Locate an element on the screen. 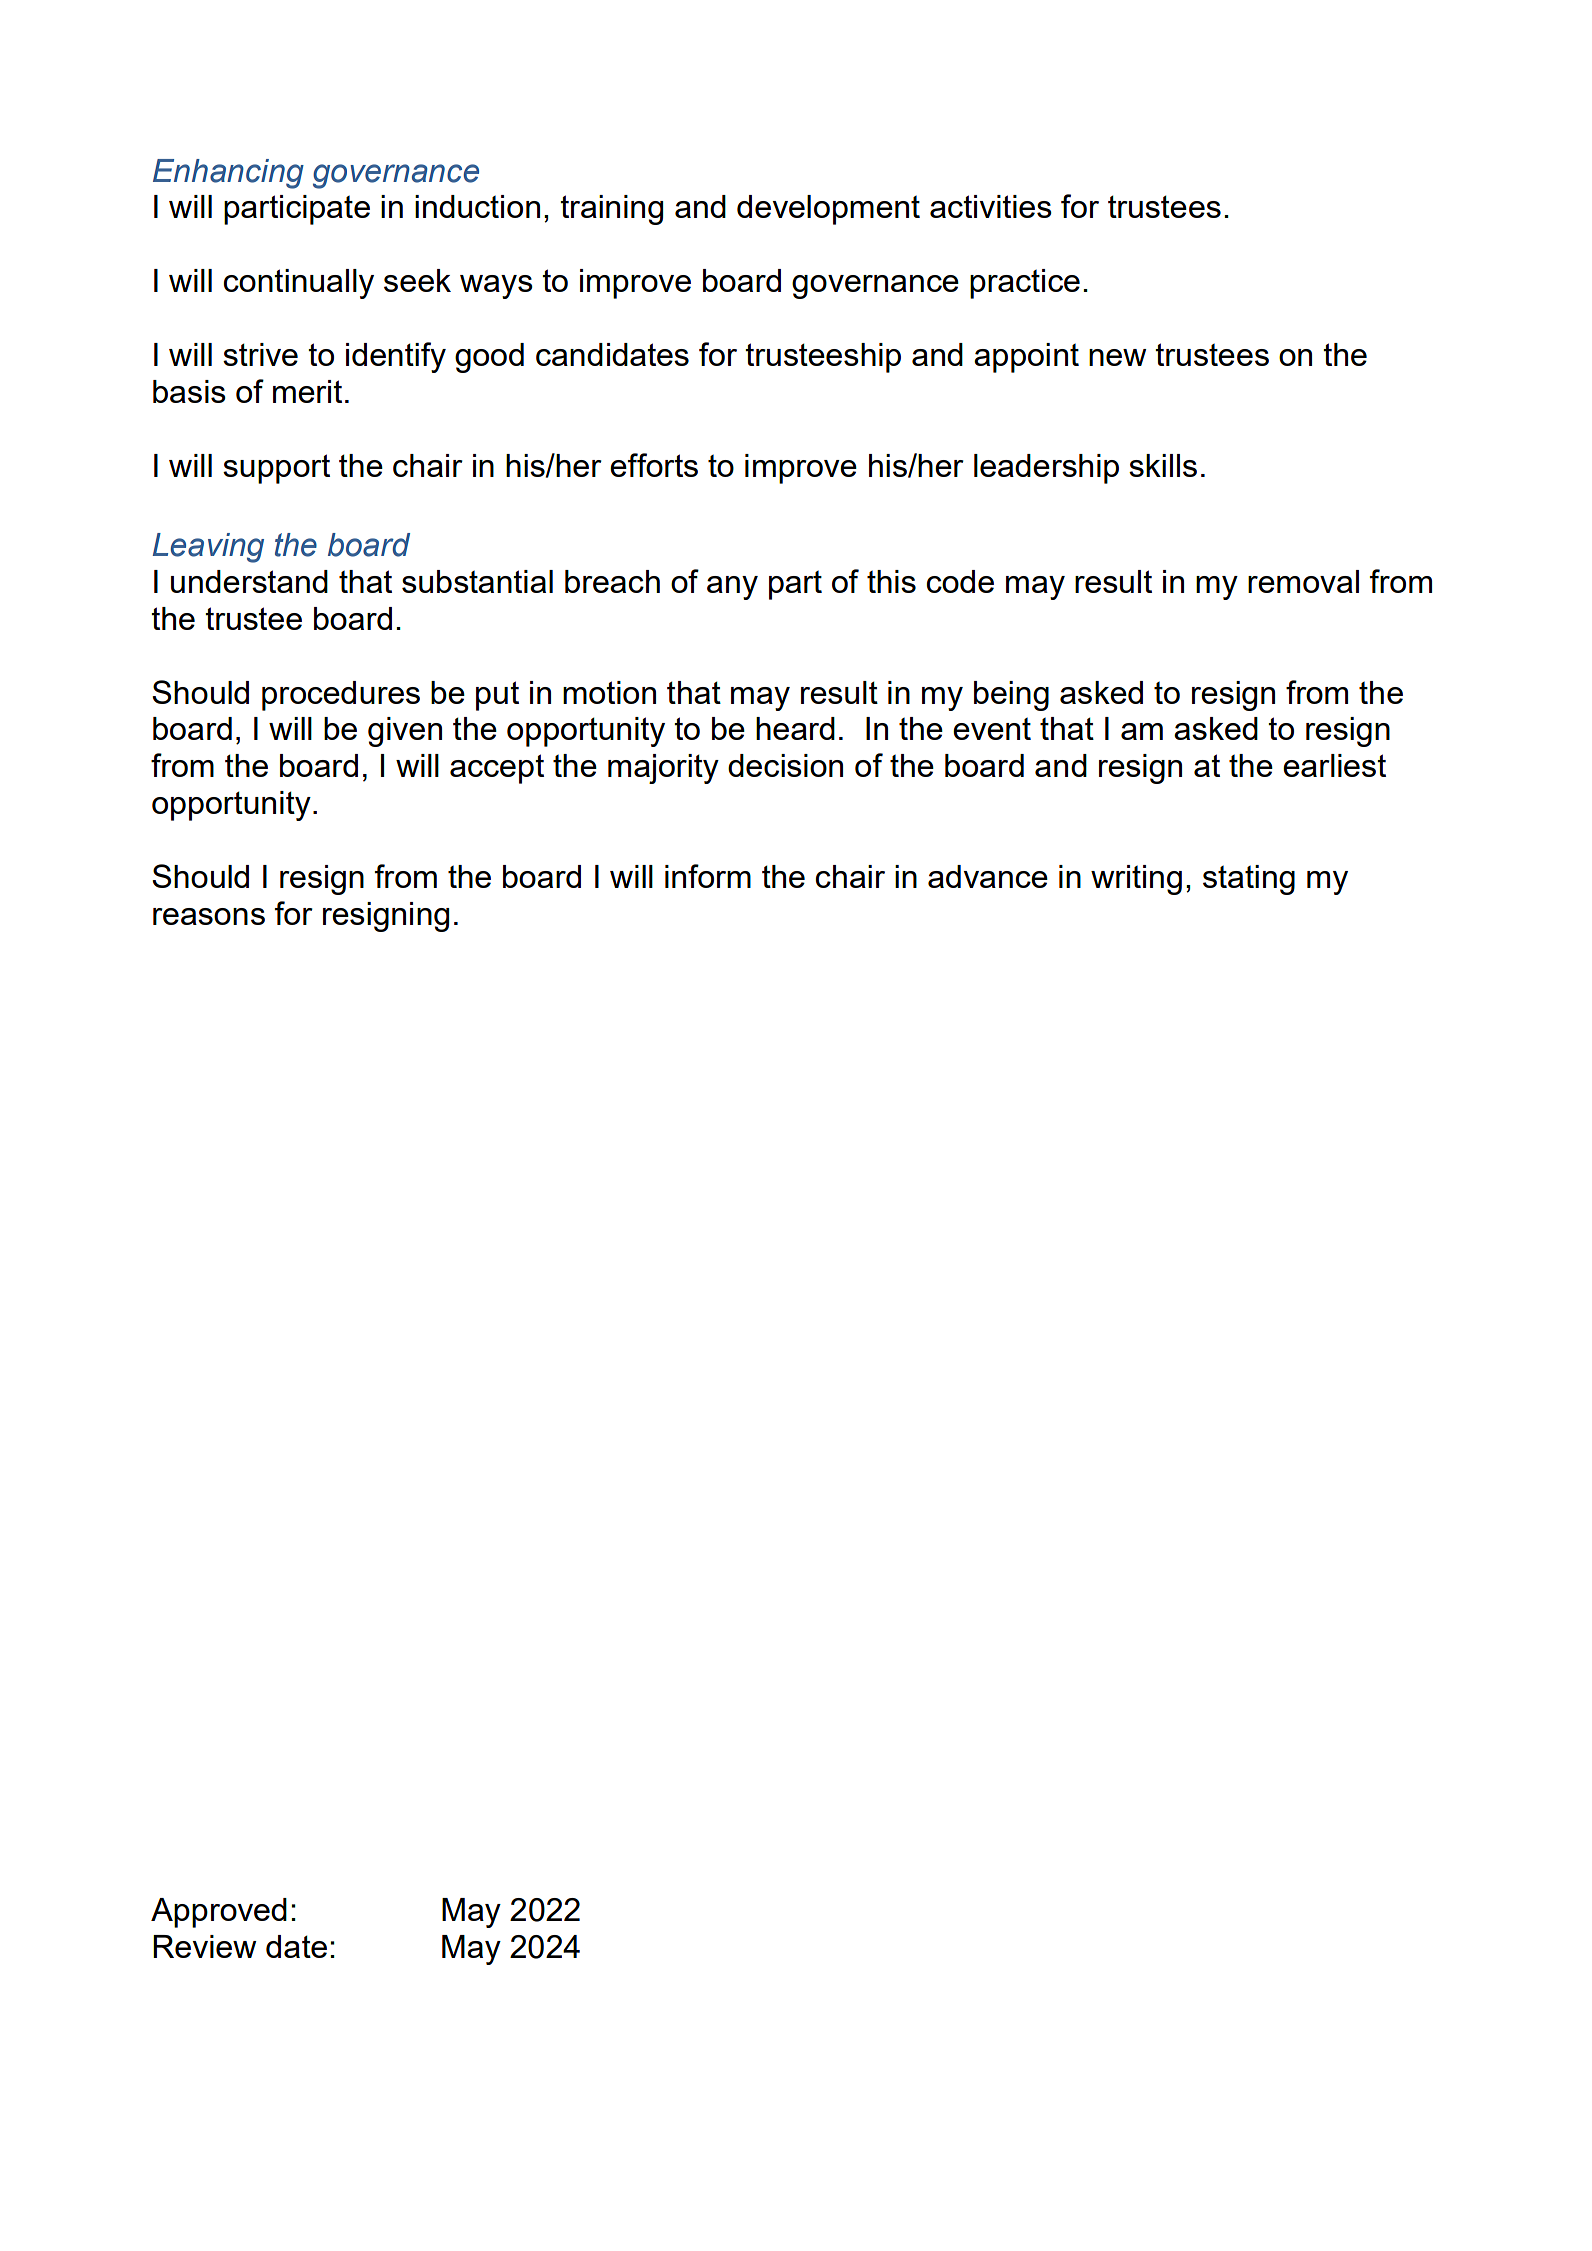  inform is located at coordinates (708, 876).
